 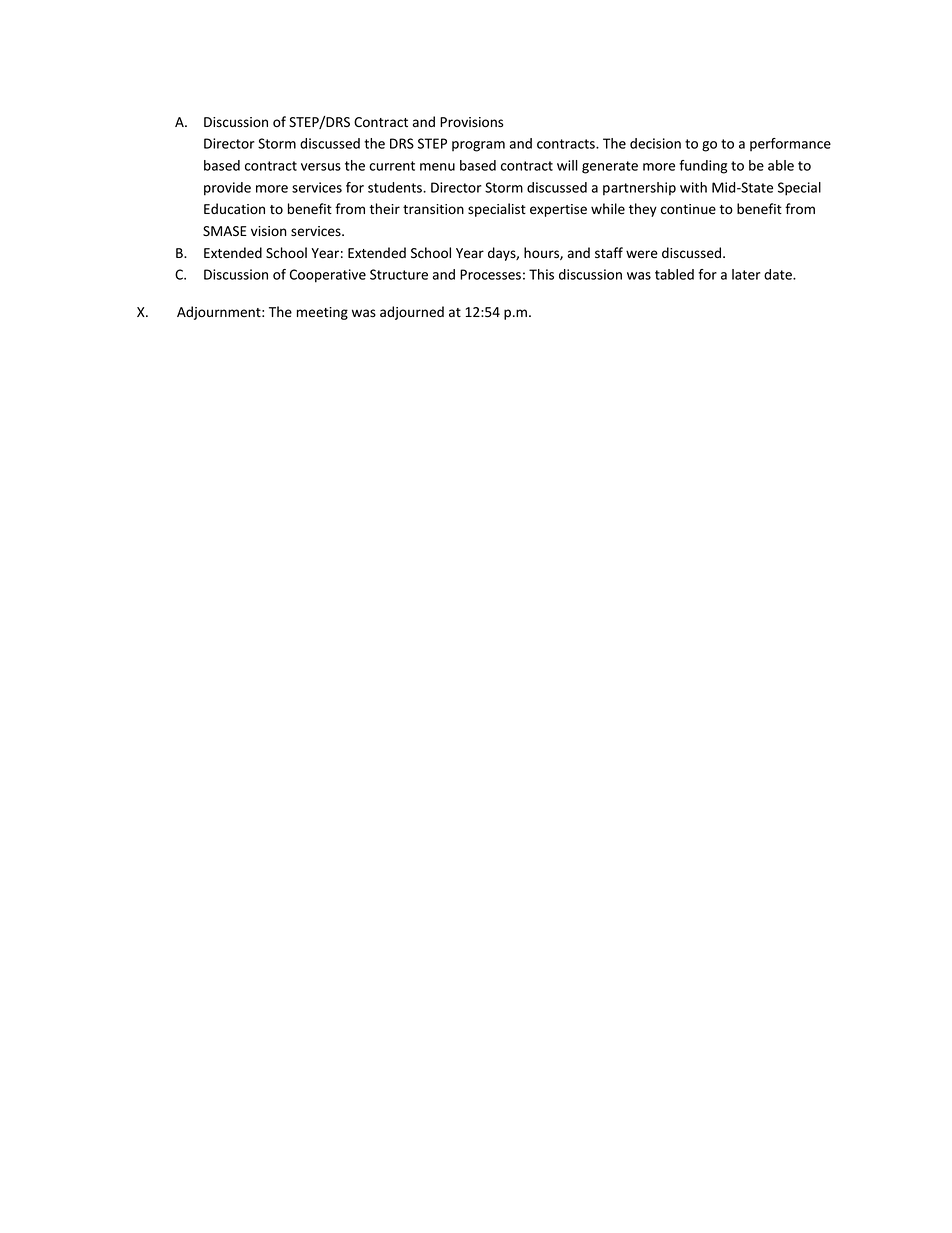 What do you see at coordinates (322, 313) in the screenshot?
I see `meeting` at bounding box center [322, 313].
